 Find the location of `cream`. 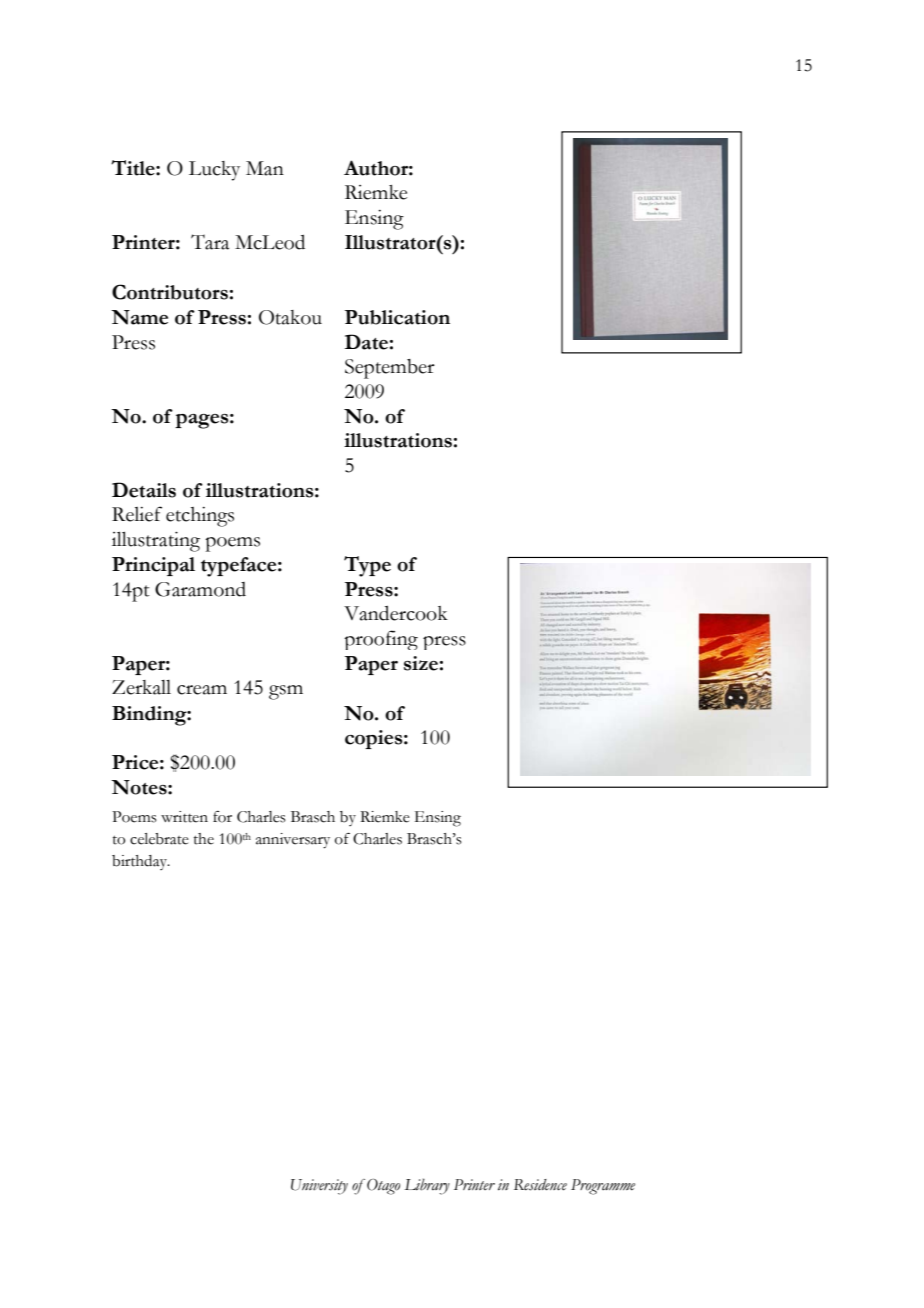

cream is located at coordinates (202, 690).
